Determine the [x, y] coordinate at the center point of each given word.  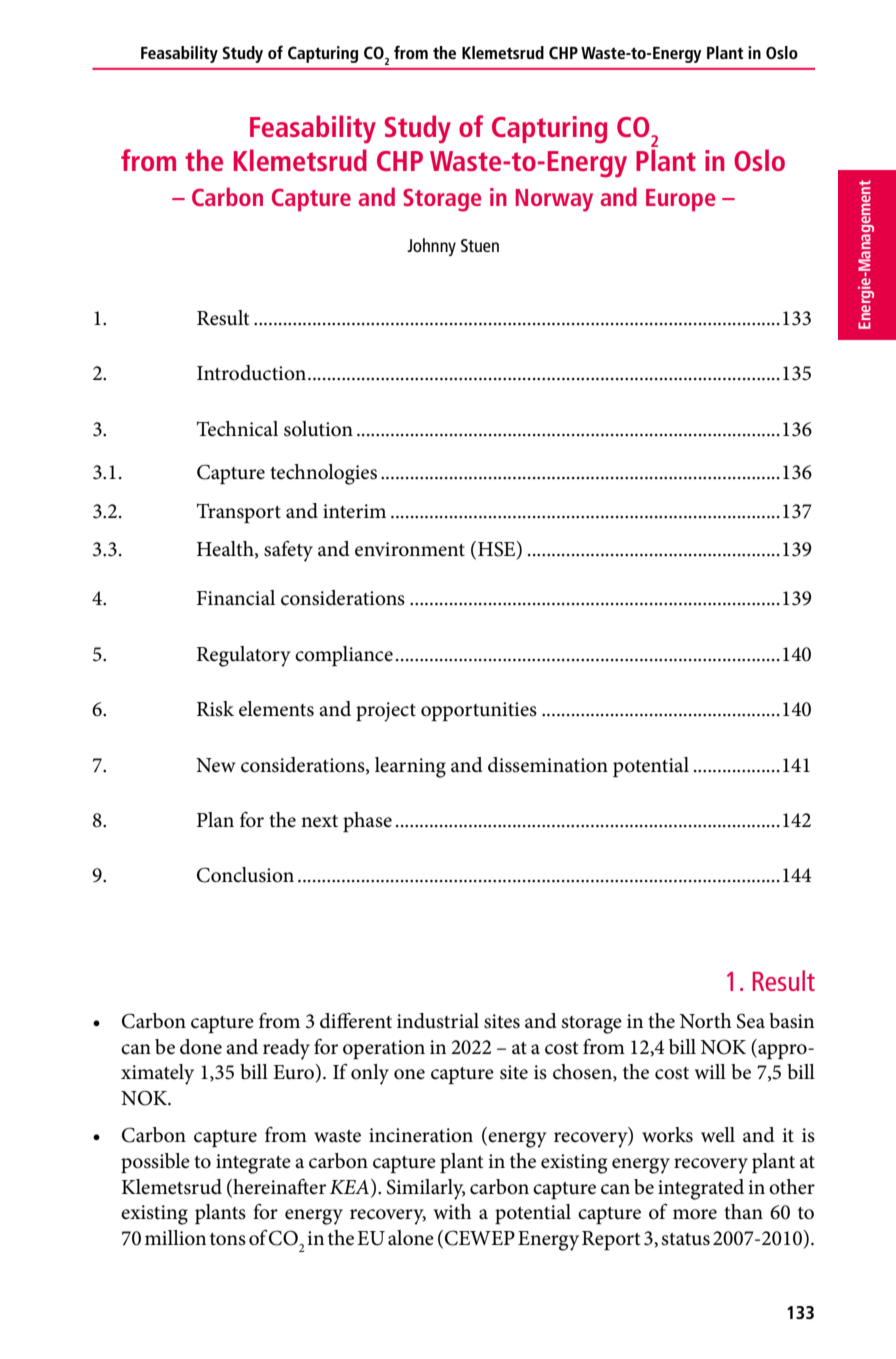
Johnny [431, 247]
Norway [554, 200]
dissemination [548, 765]
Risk [215, 709]
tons [228, 1239]
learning [410, 767]
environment [410, 549]
